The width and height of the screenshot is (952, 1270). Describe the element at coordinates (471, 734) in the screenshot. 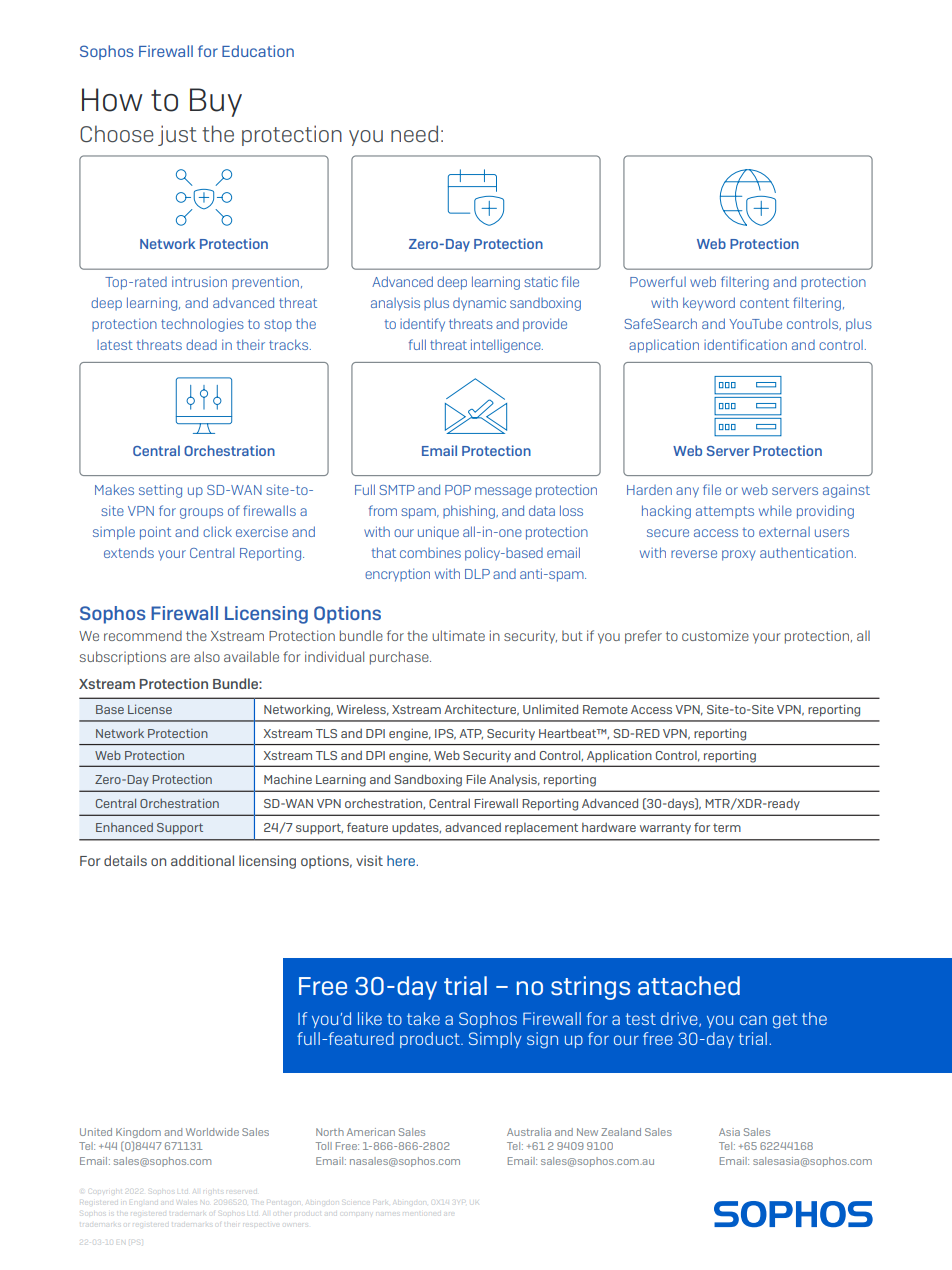

I see `ATP` at that location.
